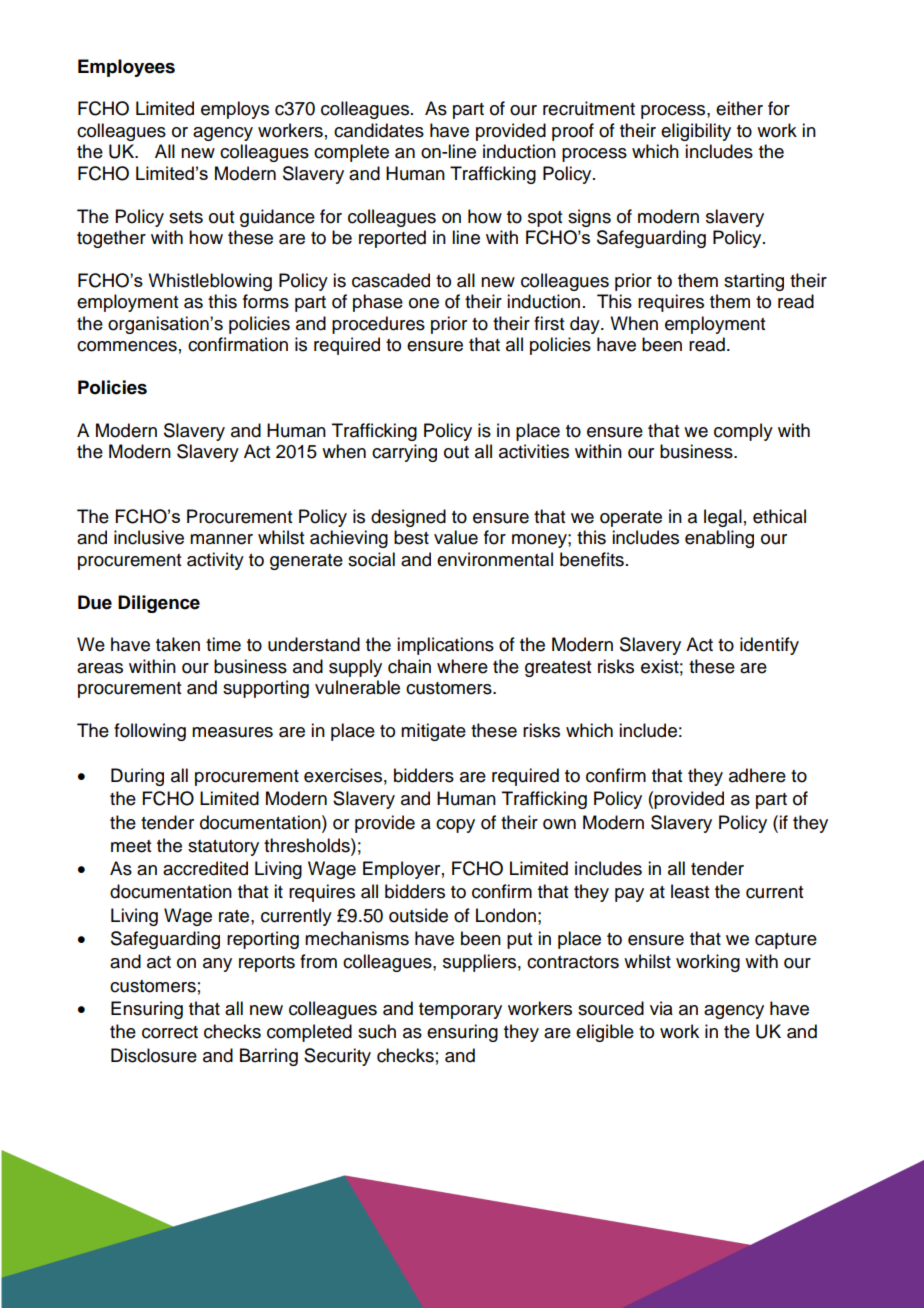 The image size is (924, 1308). Describe the element at coordinates (137, 777) in the document. I see `During` at that location.
